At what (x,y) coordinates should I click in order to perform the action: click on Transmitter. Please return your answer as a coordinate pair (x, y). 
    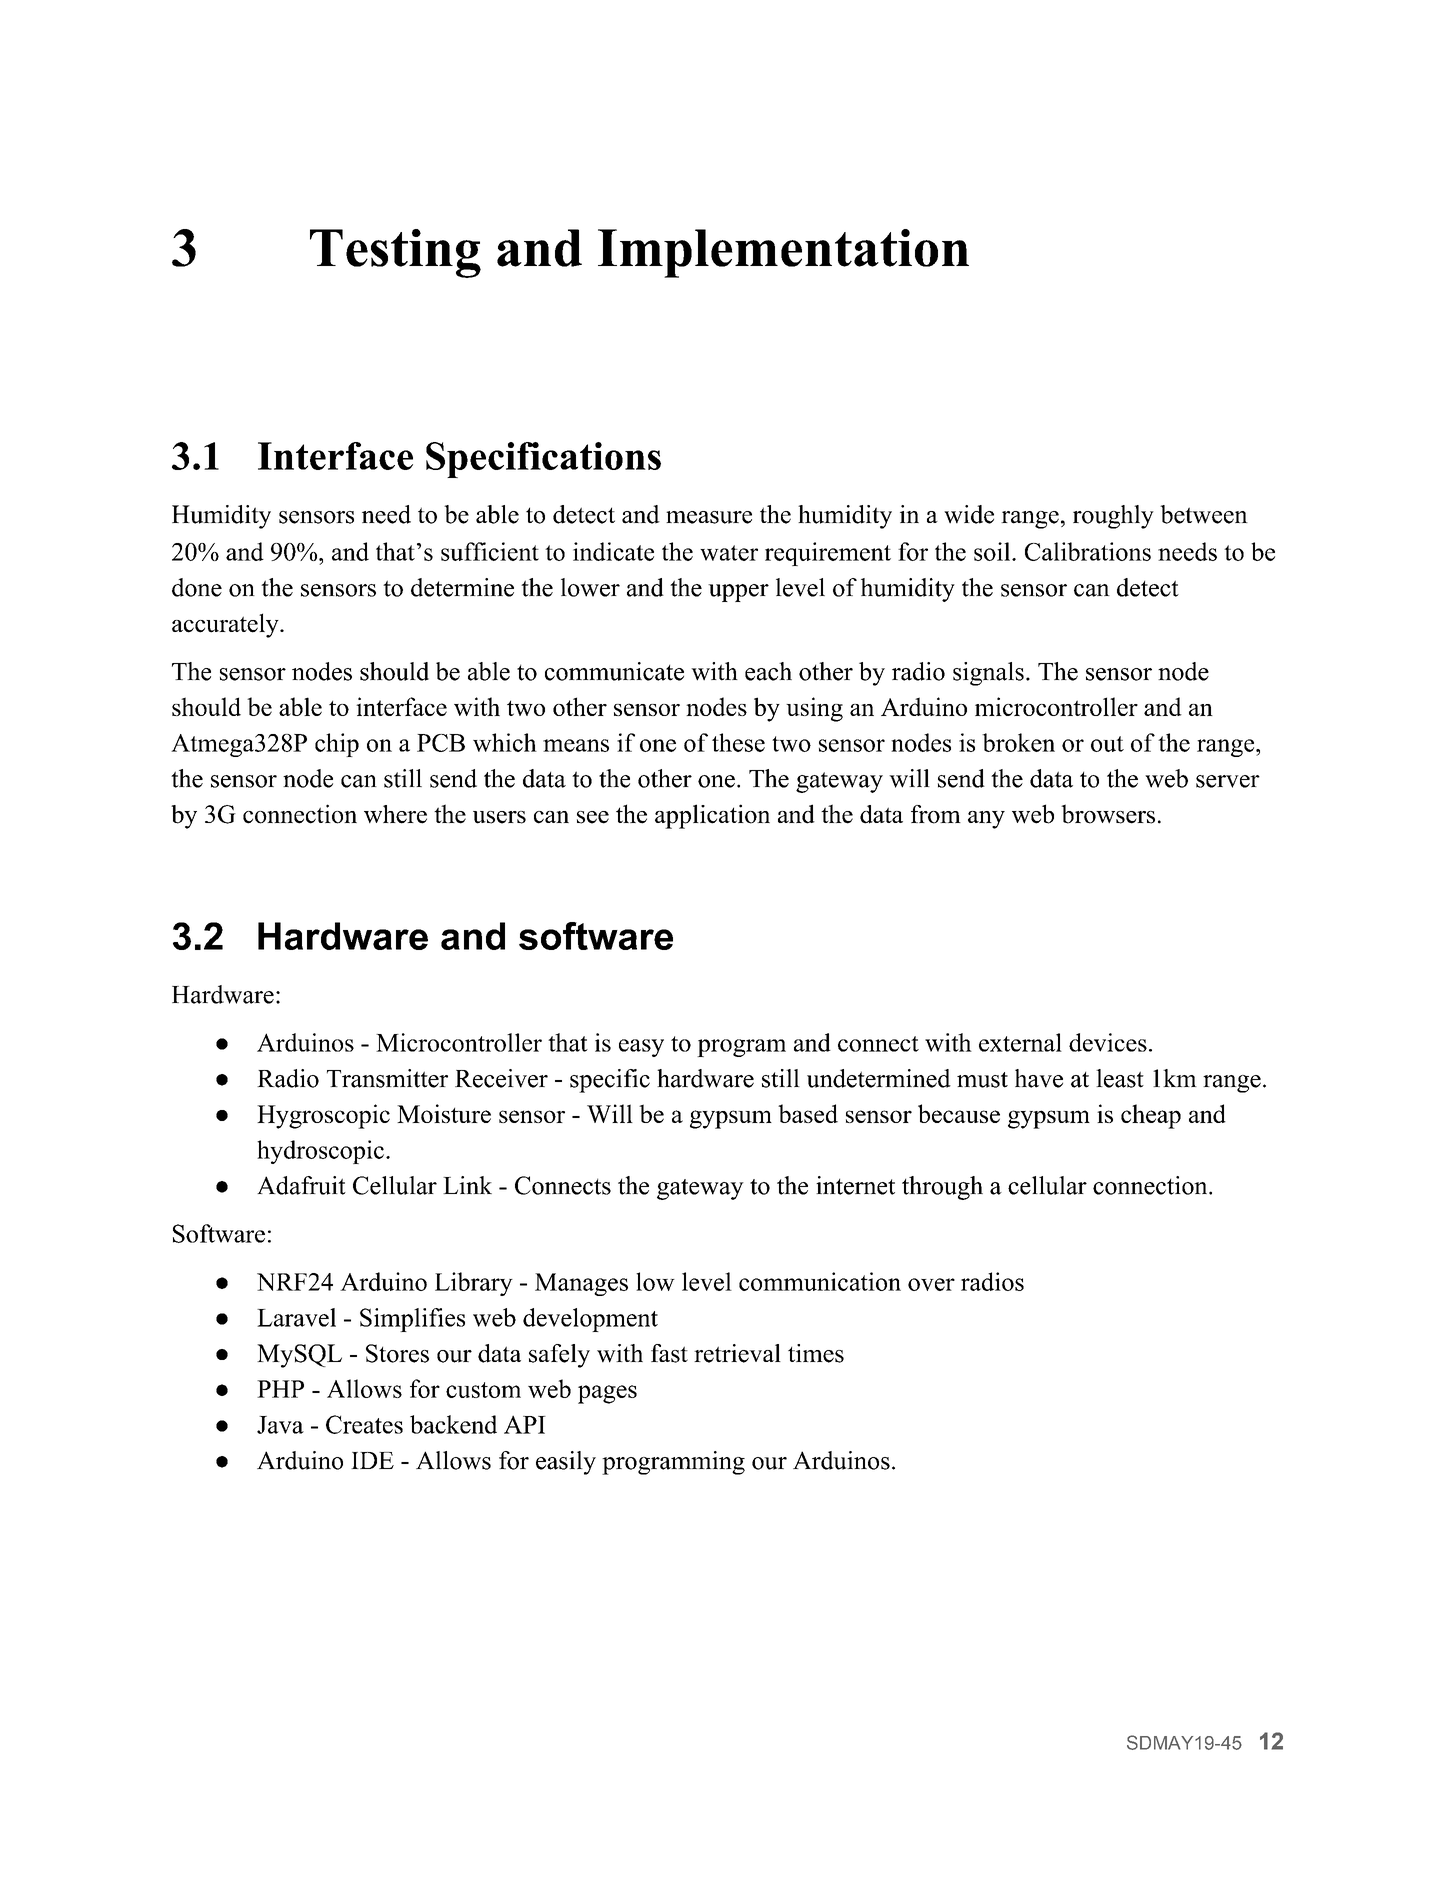
    Looking at the image, I should click on (387, 1078).
